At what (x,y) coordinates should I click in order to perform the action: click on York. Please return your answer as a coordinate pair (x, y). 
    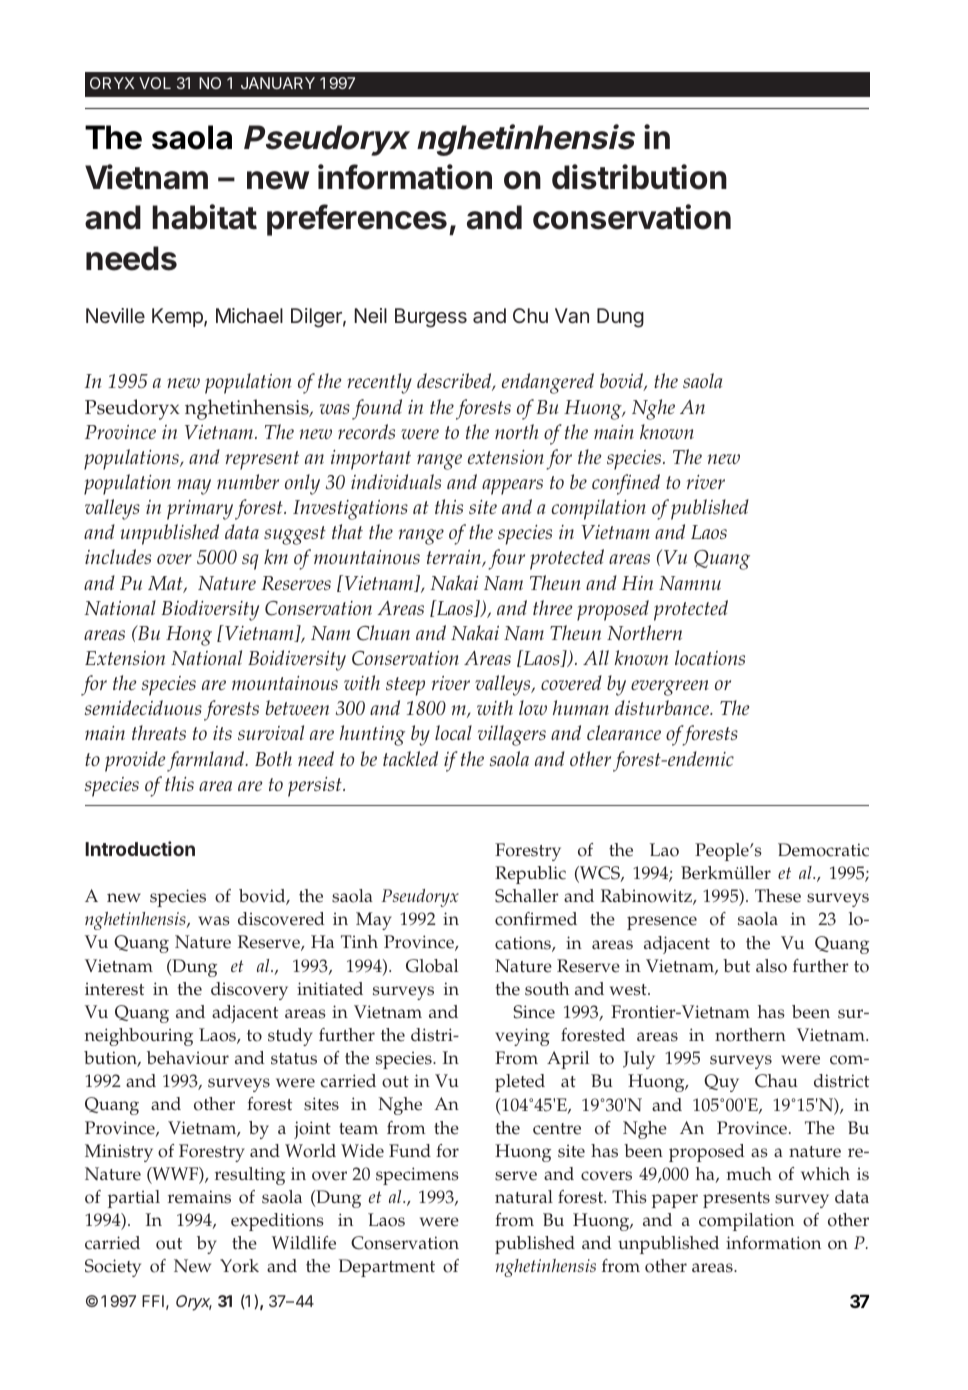
    Looking at the image, I should click on (239, 1266).
